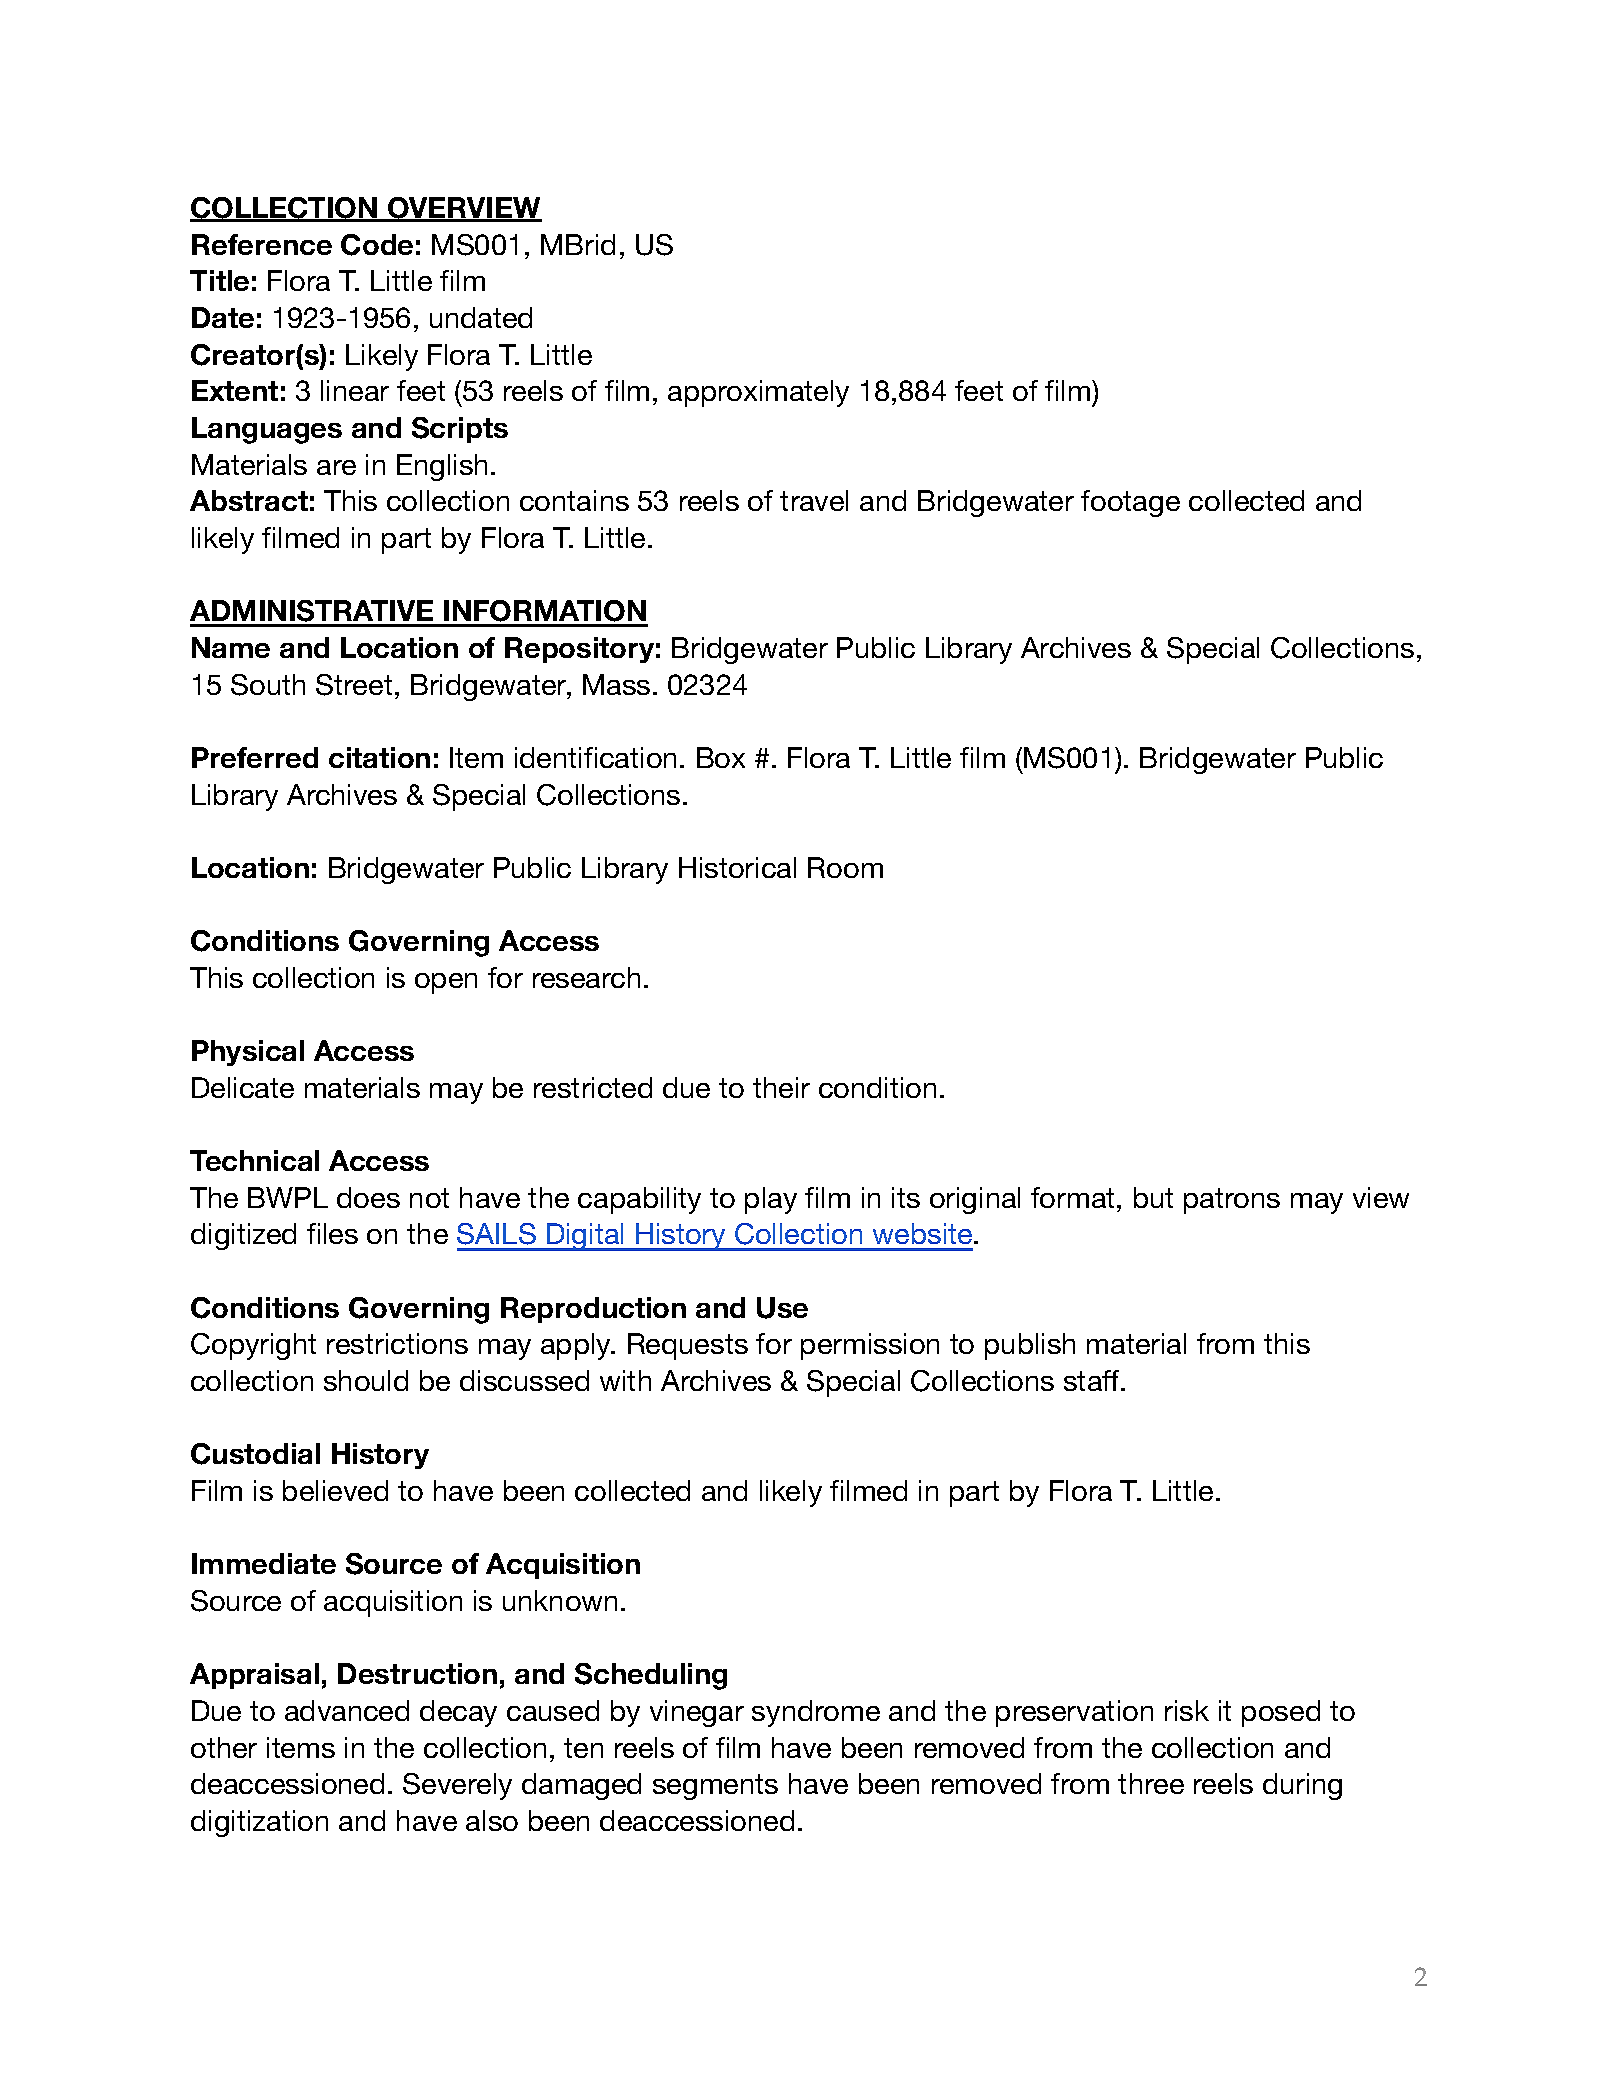  I want to click on advanced, so click(347, 1710).
